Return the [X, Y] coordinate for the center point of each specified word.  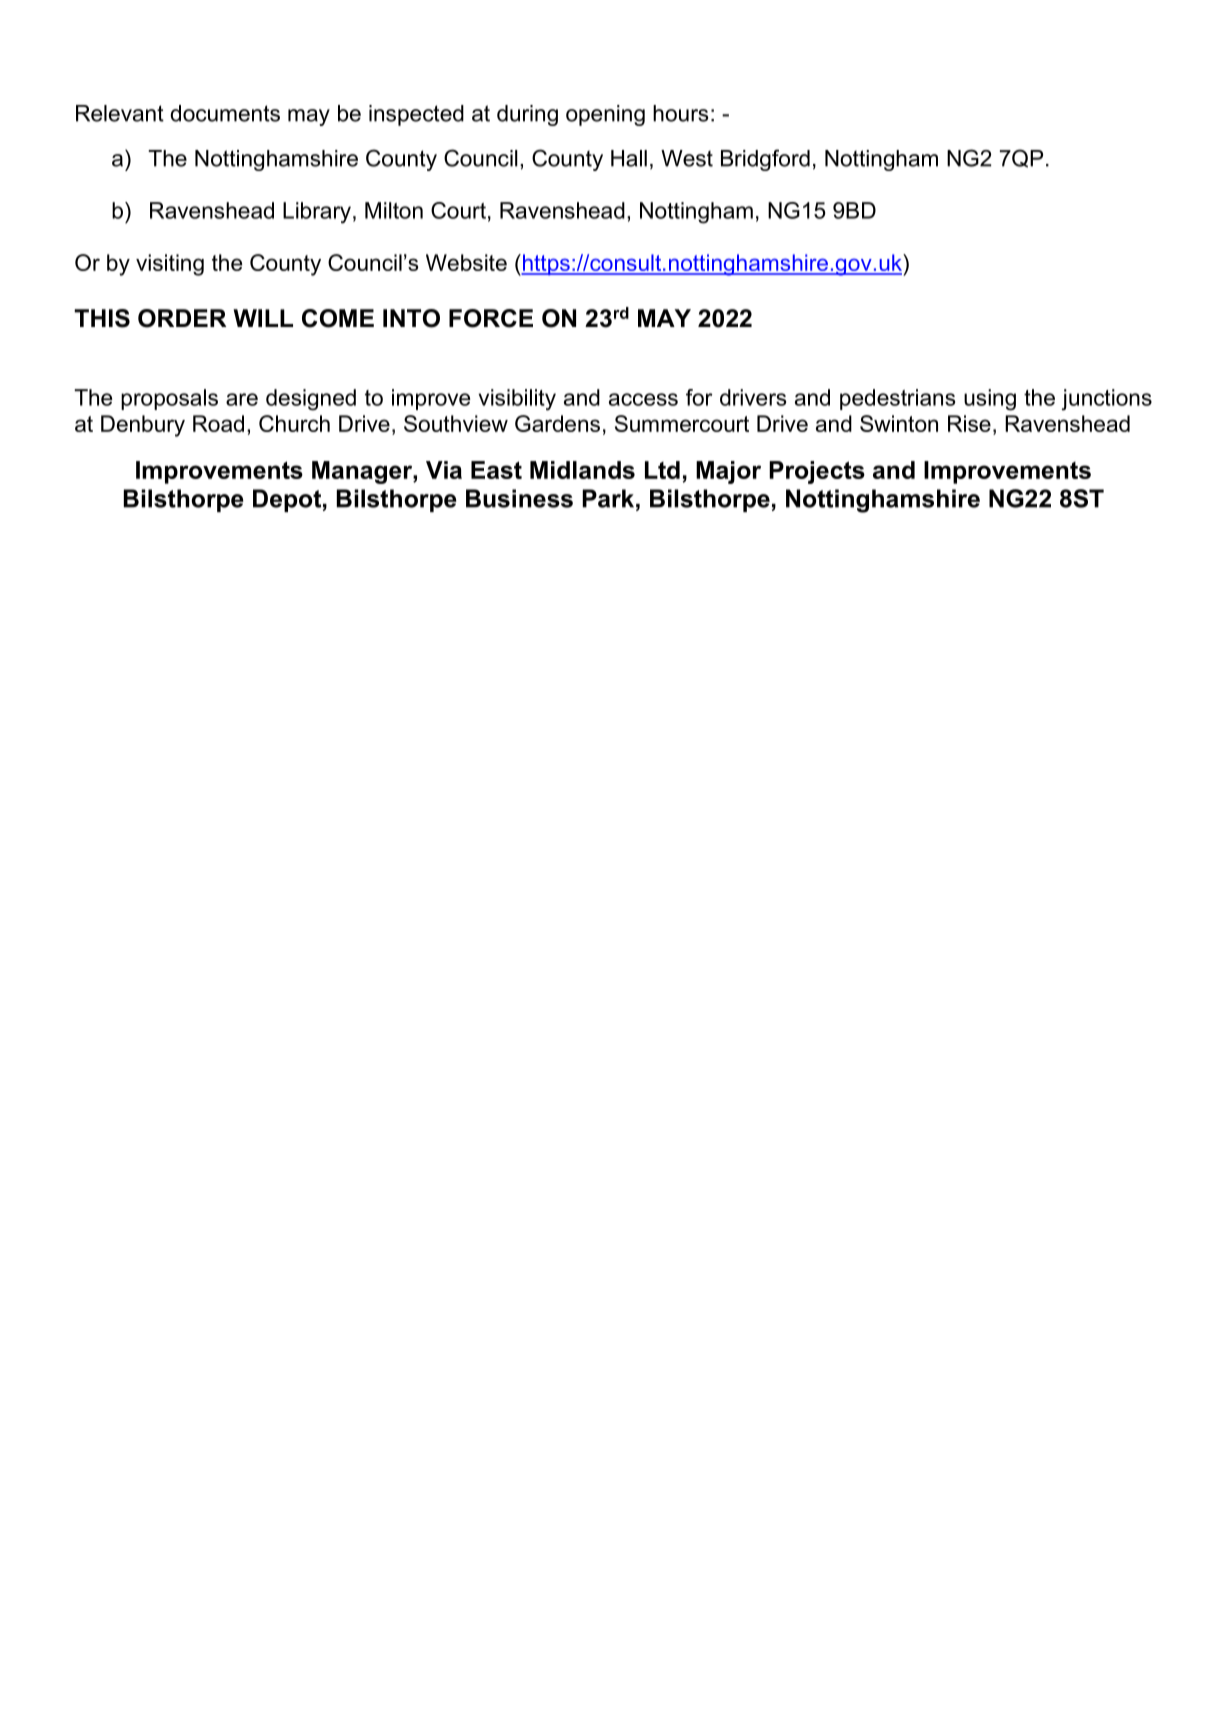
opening [605, 115]
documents [225, 113]
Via [444, 470]
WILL [263, 318]
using [990, 400]
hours [680, 113]
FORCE [491, 318]
